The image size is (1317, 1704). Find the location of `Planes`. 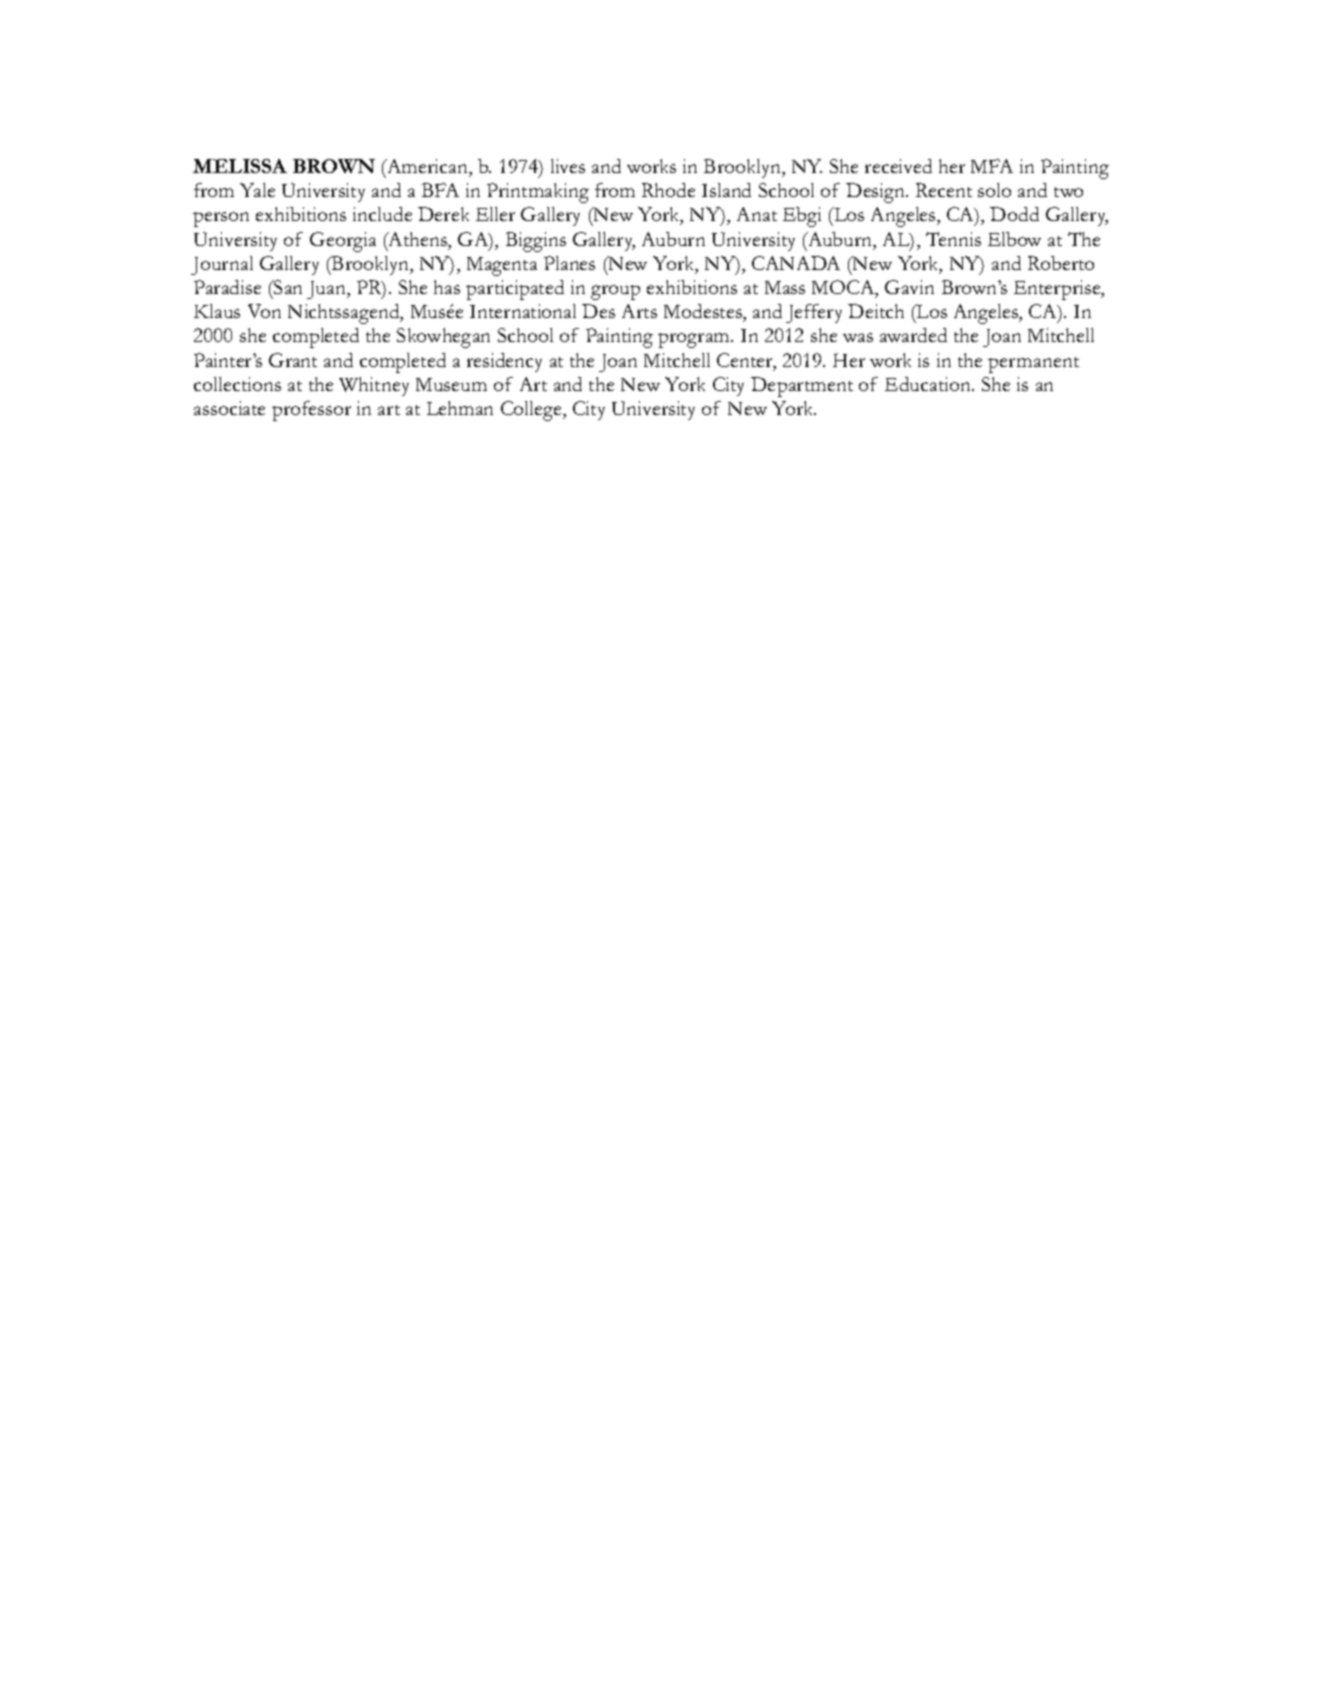

Planes is located at coordinates (569, 263).
